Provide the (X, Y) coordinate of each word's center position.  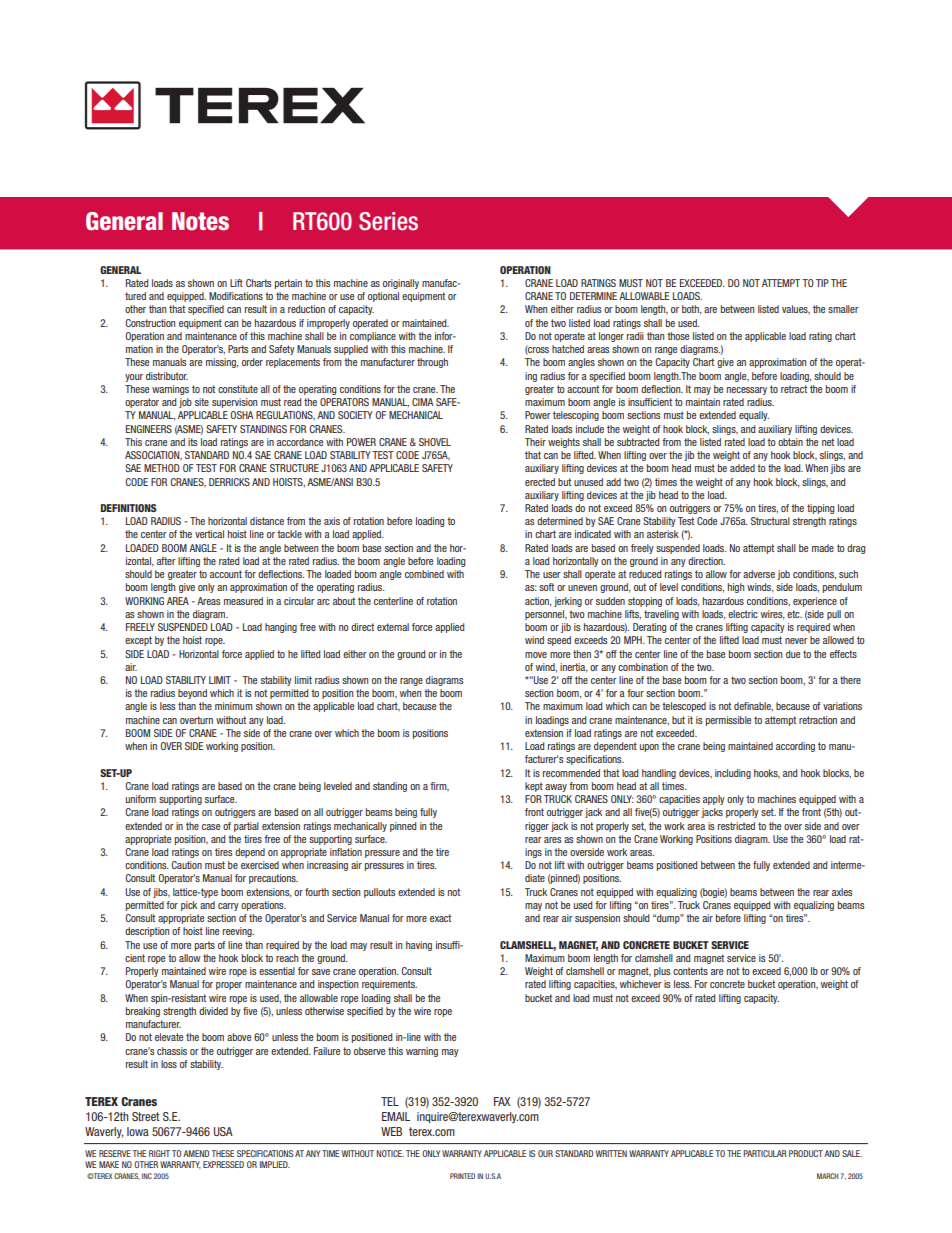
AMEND (196, 1153)
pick (189, 906)
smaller (843, 309)
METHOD (162, 468)
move (536, 655)
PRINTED (462, 1176)
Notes (200, 221)
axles (842, 892)
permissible (728, 721)
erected (540, 482)
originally (401, 284)
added (742, 468)
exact (440, 918)
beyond (192, 694)
